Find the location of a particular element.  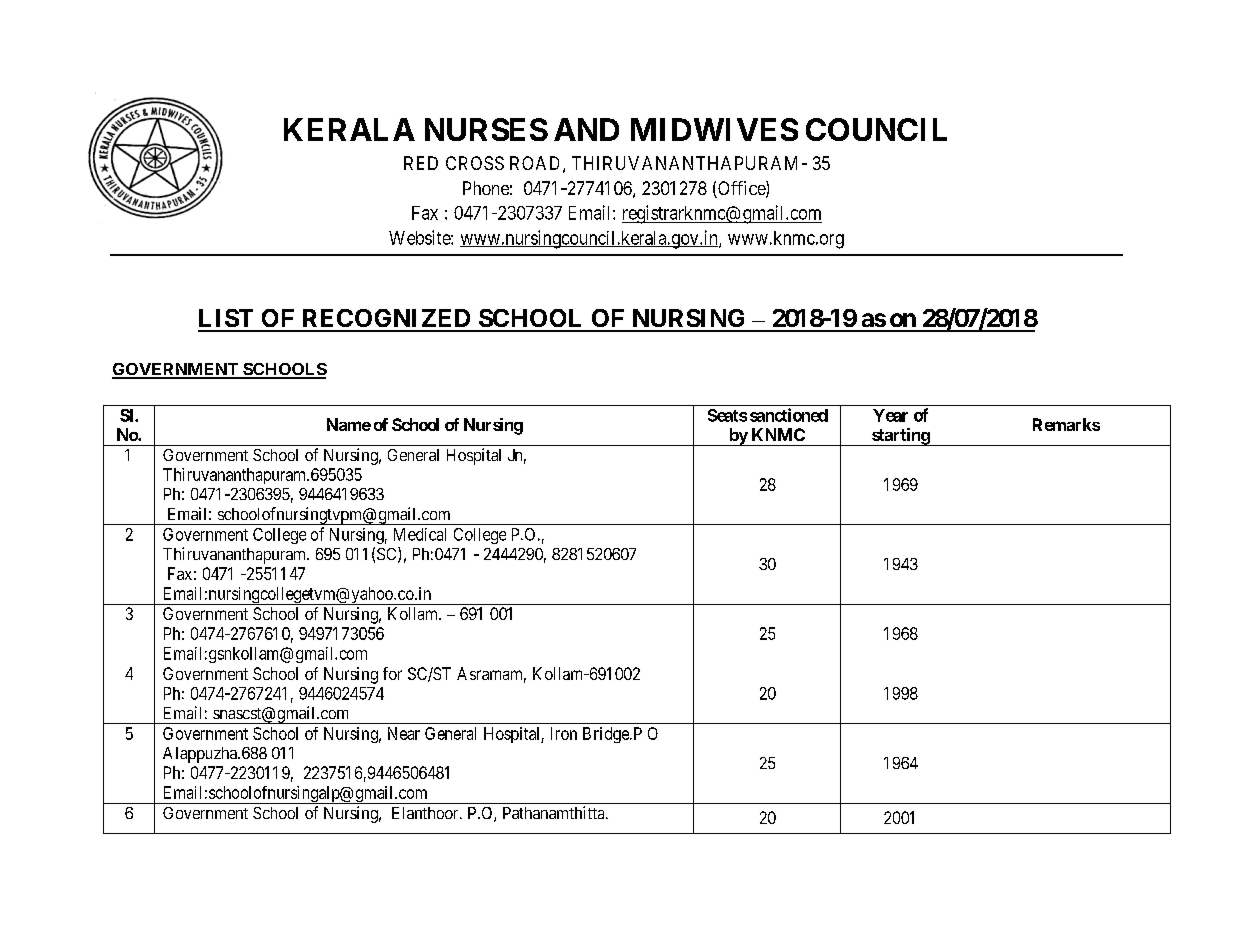

AND is located at coordinates (586, 129).
